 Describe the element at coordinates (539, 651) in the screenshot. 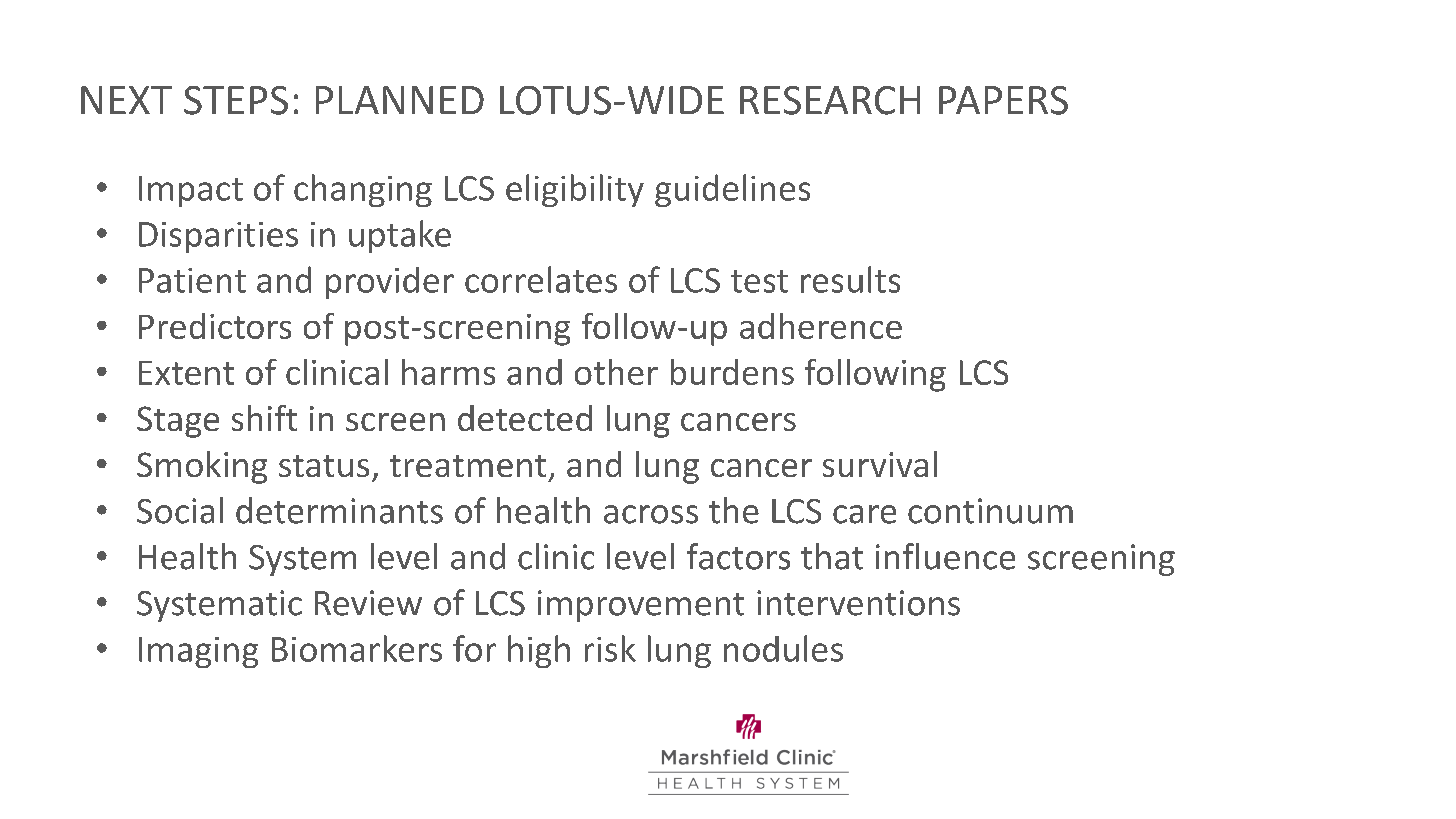

I see `high` at that location.
